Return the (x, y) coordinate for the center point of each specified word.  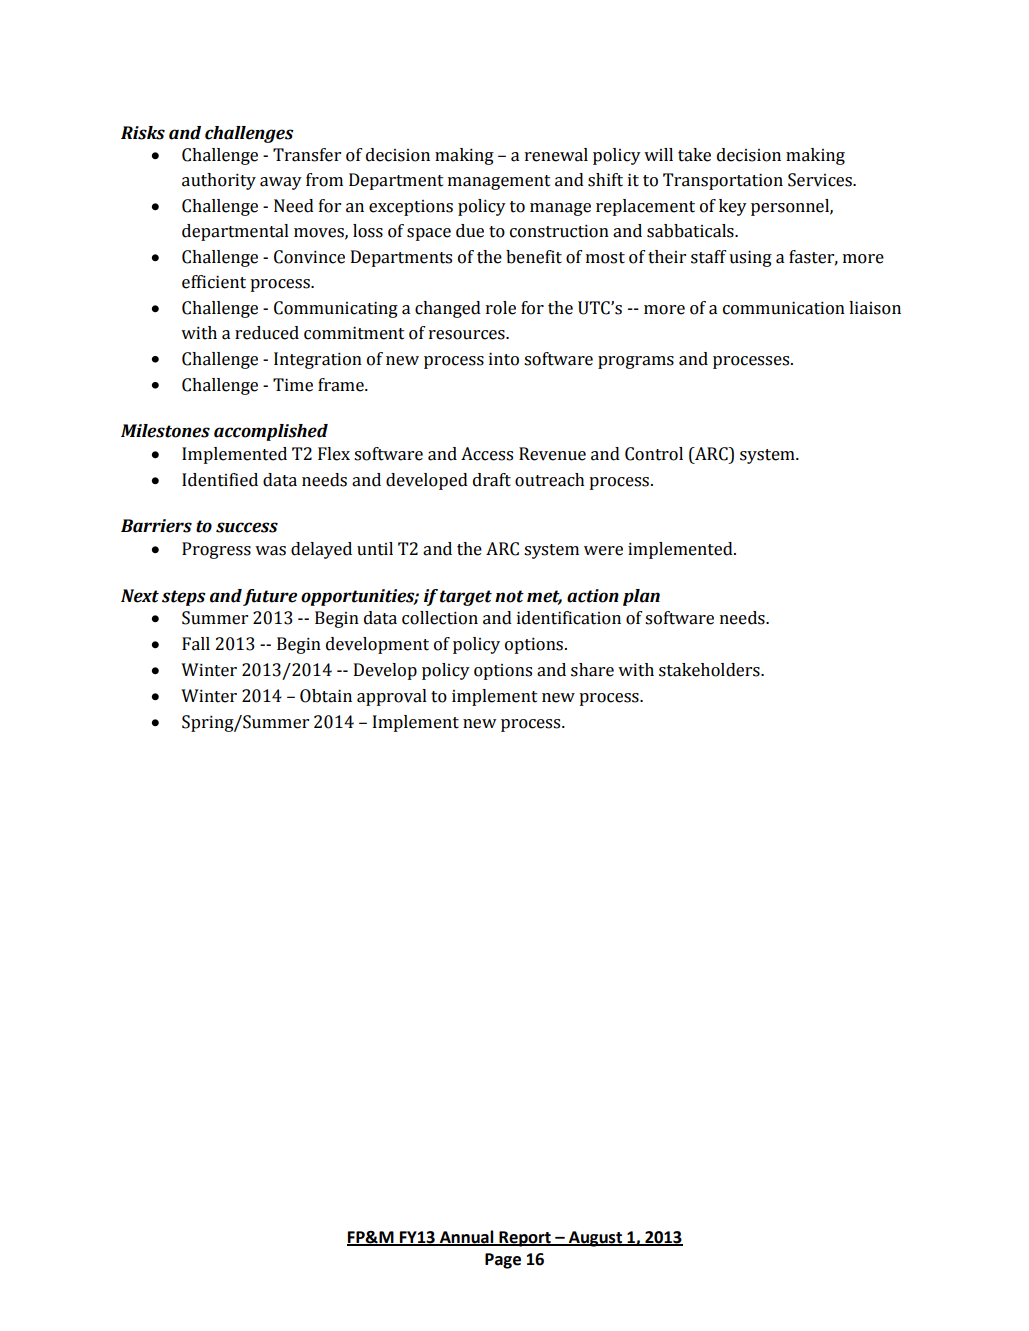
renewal (556, 155)
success (247, 527)
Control (654, 454)
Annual (466, 1237)
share (592, 670)
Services (821, 180)
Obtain (326, 696)
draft (492, 480)
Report (525, 1239)
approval (392, 697)
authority (219, 181)
